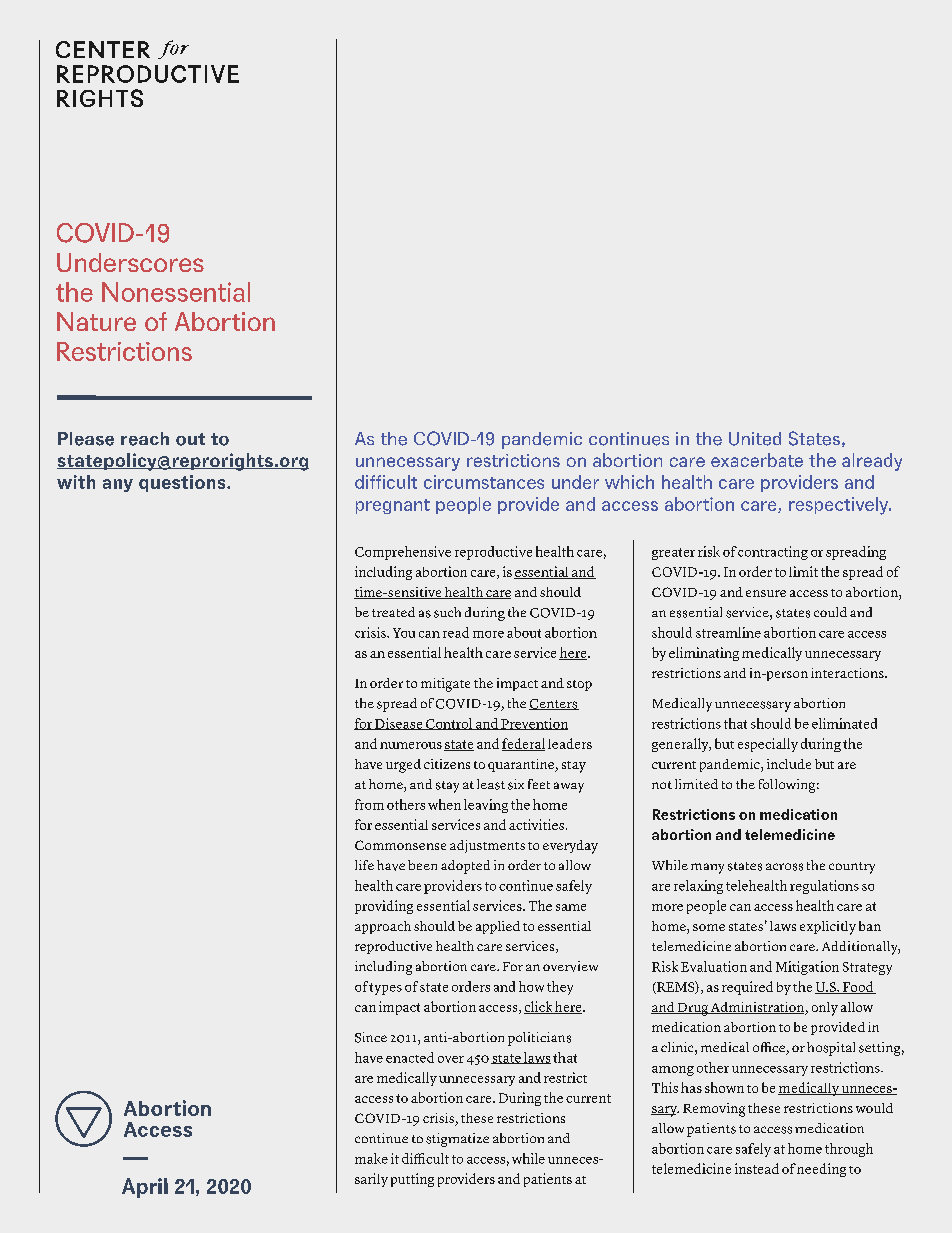 The width and height of the image is (952, 1233). Describe the element at coordinates (465, 867) in the image. I see `adopted` at that location.
